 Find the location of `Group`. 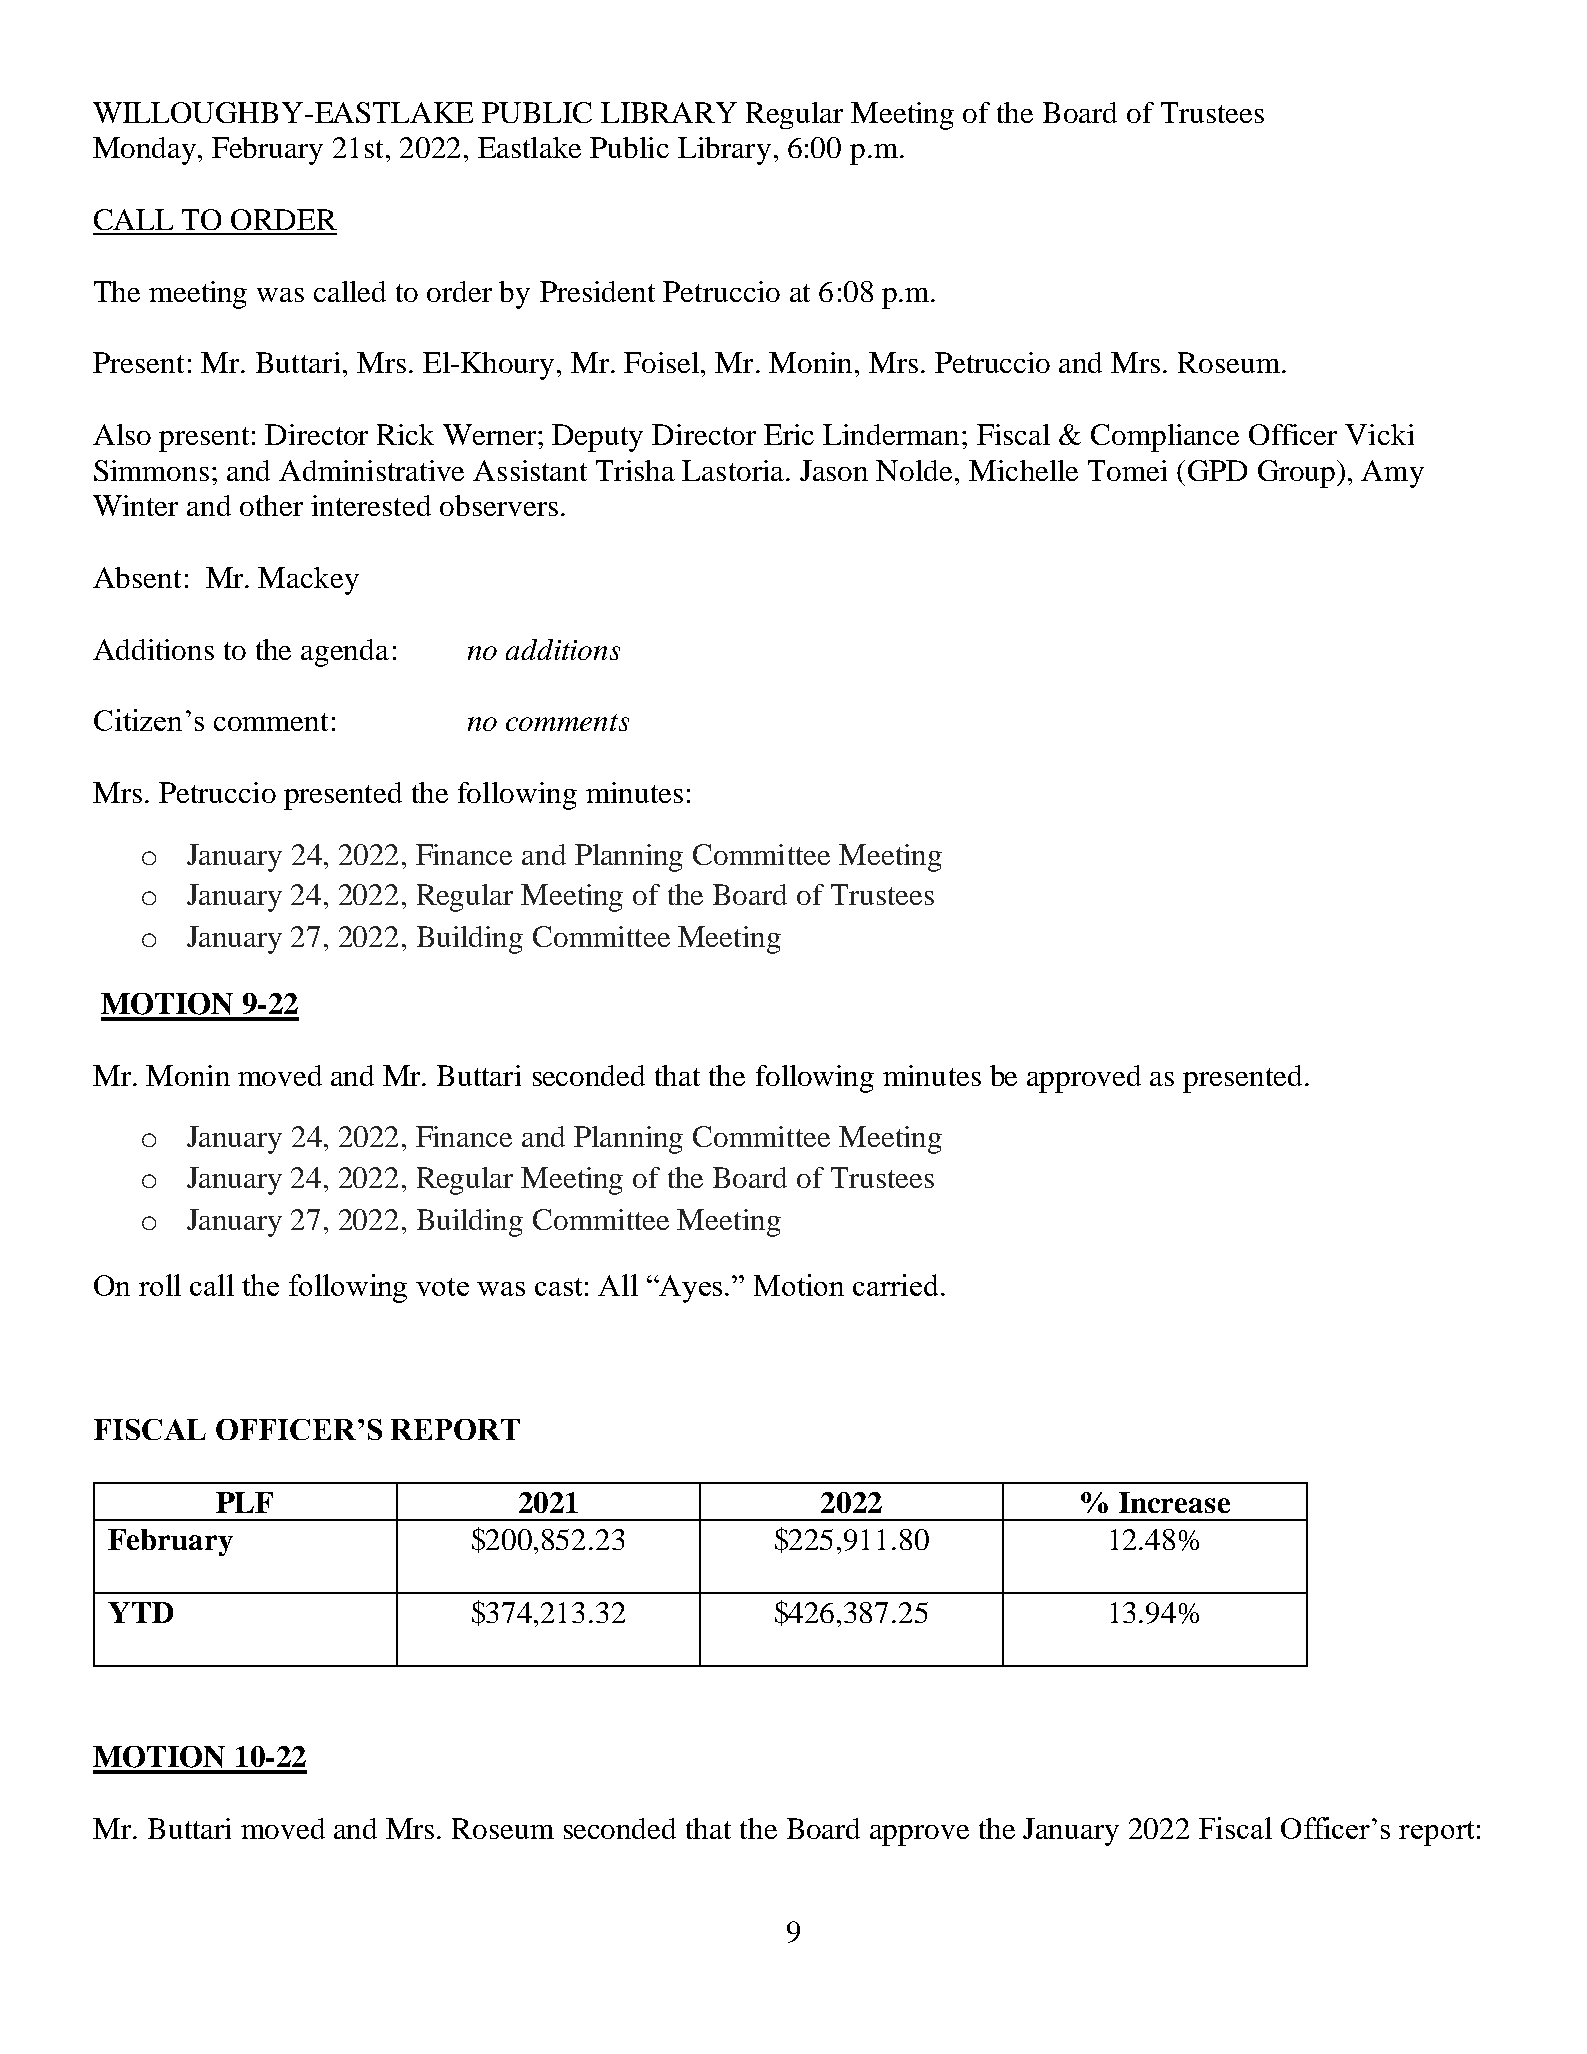

Group is located at coordinates (1298, 474).
